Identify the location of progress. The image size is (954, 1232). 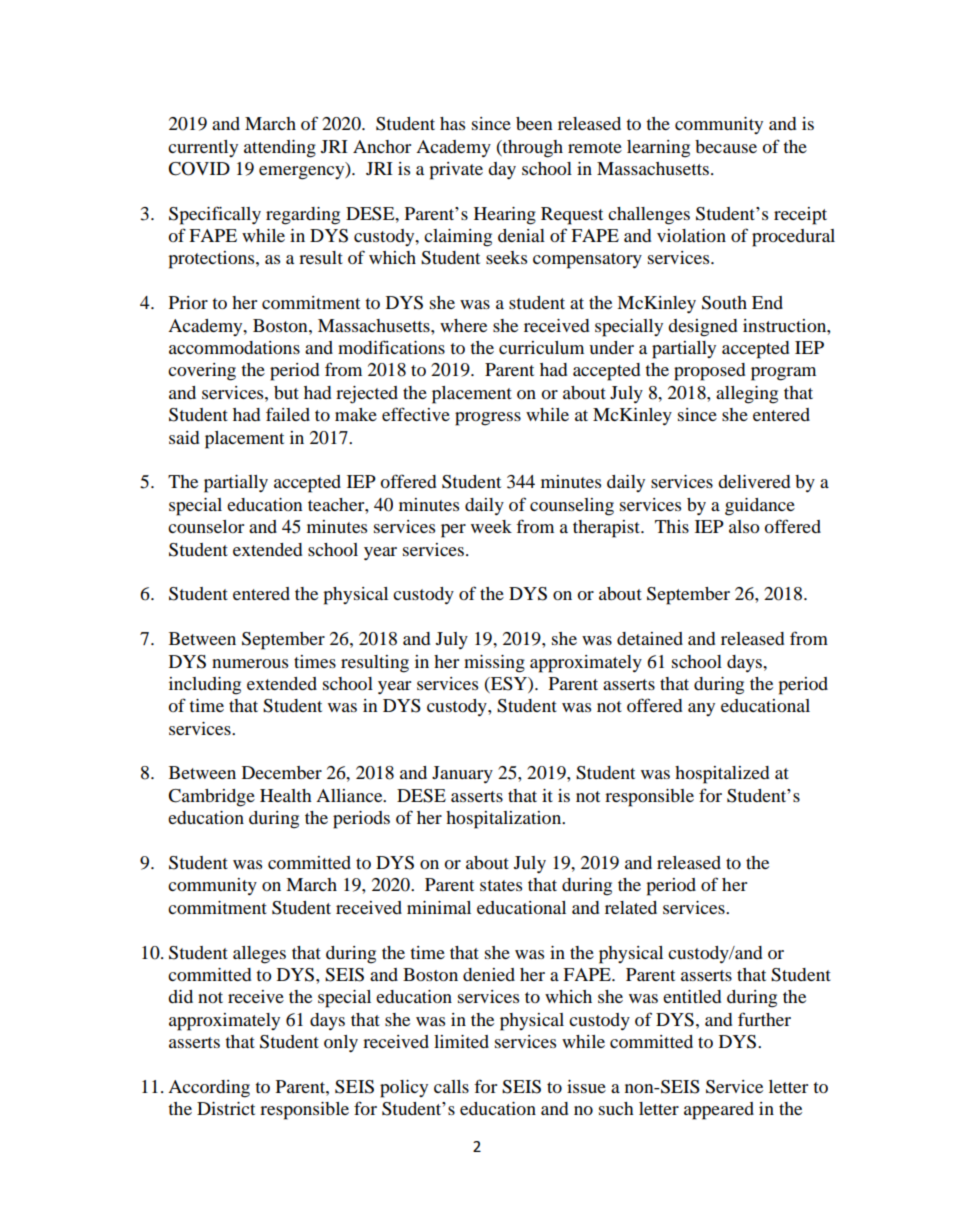
(488, 419).
